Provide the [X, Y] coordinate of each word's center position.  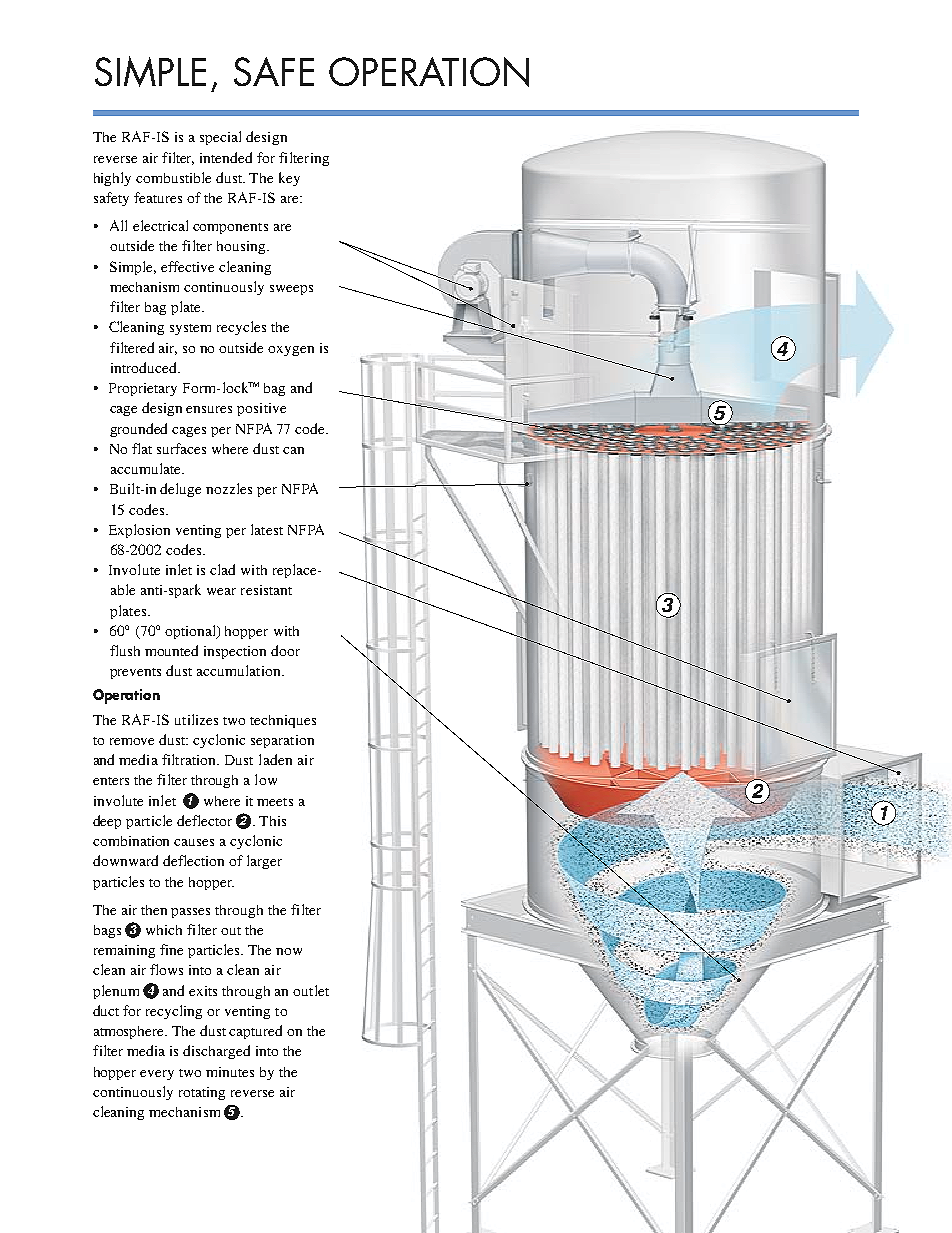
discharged [216, 1052]
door [285, 650]
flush [125, 650]
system [190, 329]
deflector [204, 820]
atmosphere [130, 1032]
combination [131, 841]
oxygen [291, 351]
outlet [311, 990]
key [289, 179]
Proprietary [143, 389]
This [272, 821]
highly [112, 179]
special [220, 138]
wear [221, 591]
